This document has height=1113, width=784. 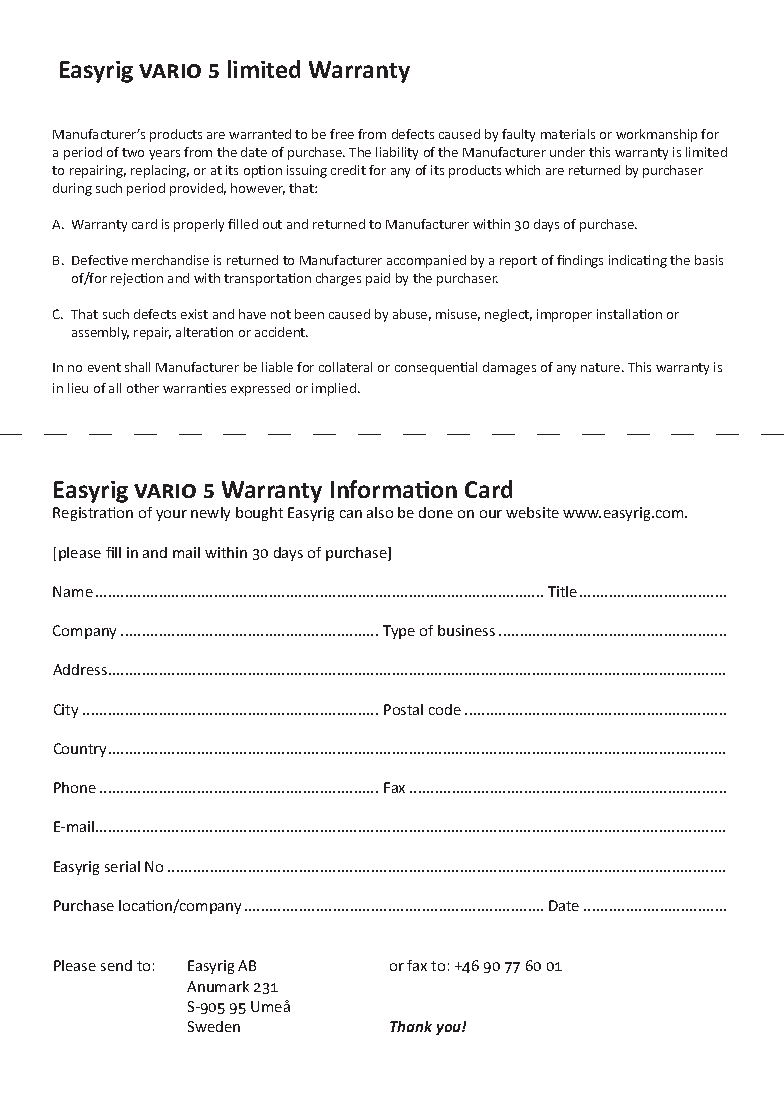 What do you see at coordinates (397, 153) in the document?
I see `liability` at bounding box center [397, 153].
